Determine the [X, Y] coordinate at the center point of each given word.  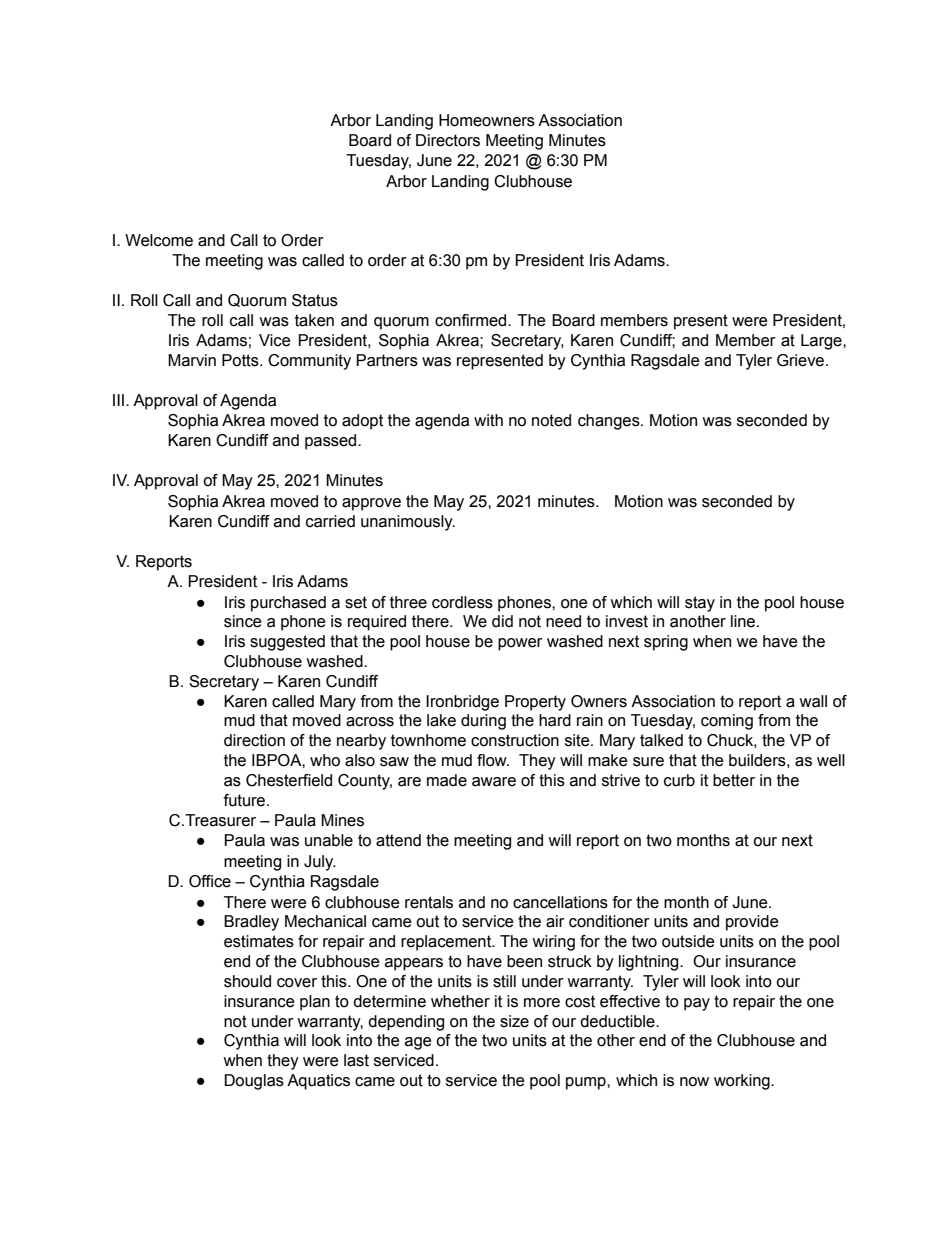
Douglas [254, 1082]
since [243, 621]
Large [822, 342]
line [744, 621]
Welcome [159, 240]
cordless [462, 602]
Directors [448, 140]
